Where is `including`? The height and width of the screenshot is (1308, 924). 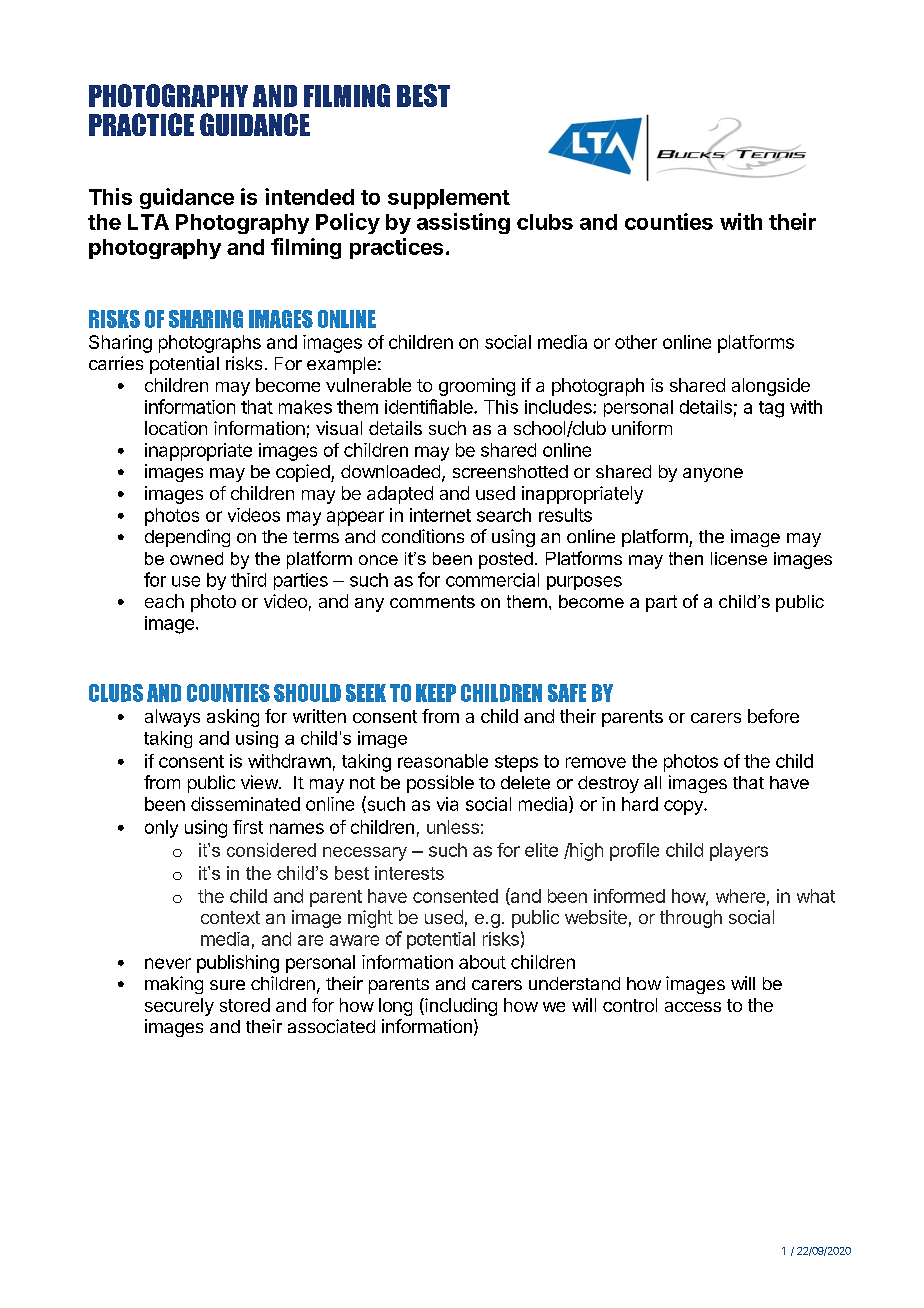 including is located at coordinates (460, 1007).
